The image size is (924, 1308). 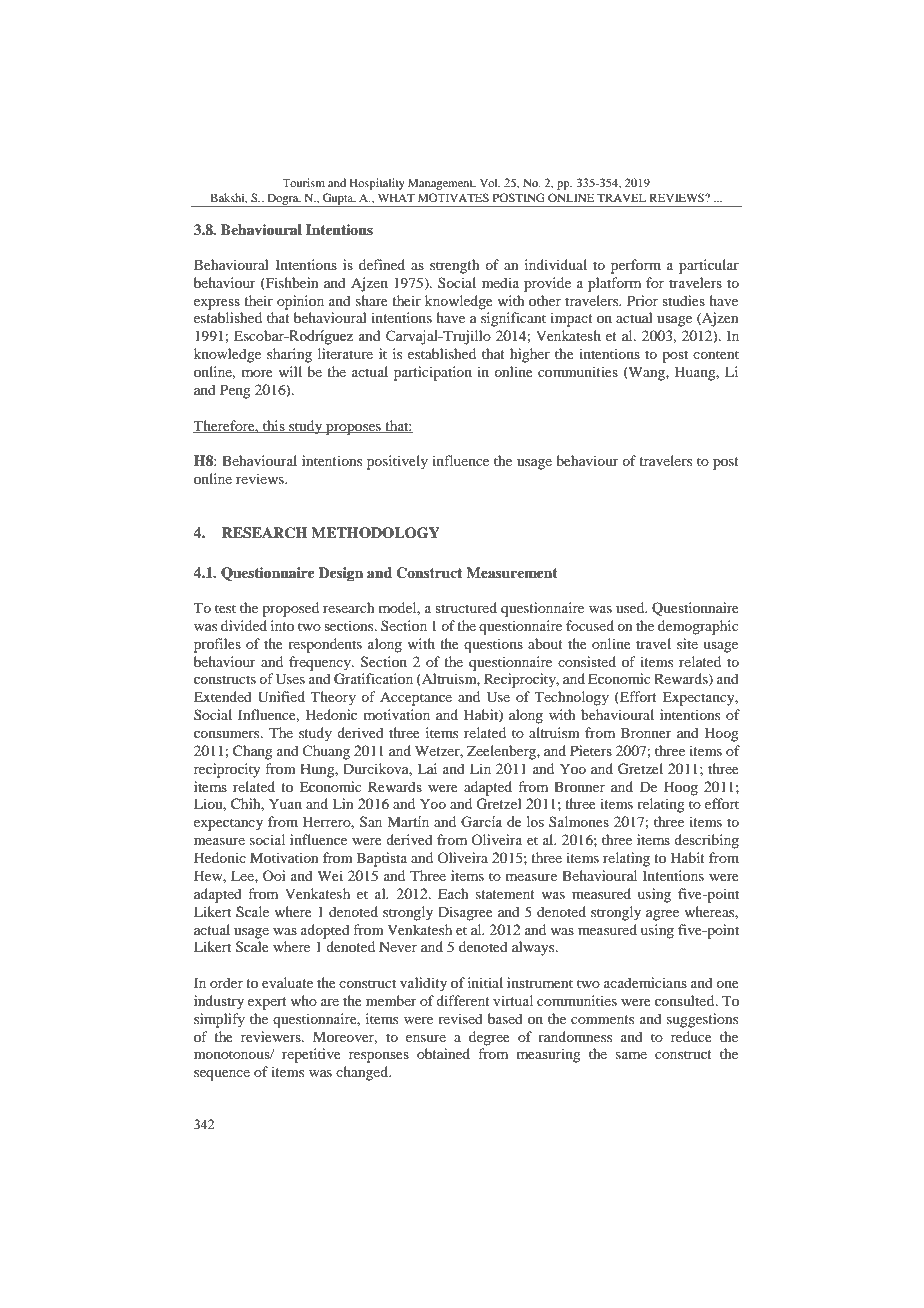 I want to click on Acceptance, so click(x=416, y=698).
